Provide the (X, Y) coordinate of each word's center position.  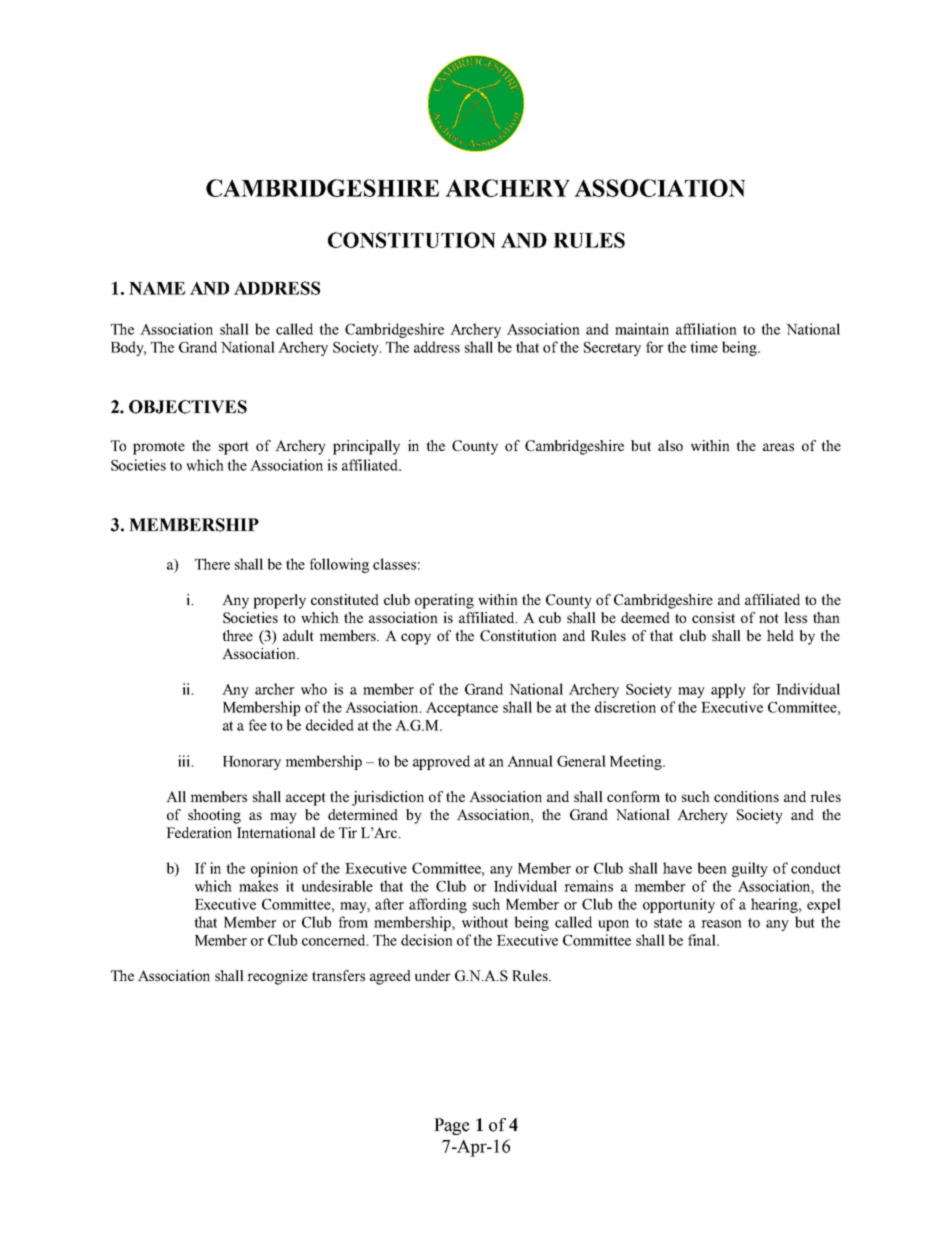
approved (441, 762)
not (769, 618)
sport (234, 448)
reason (721, 924)
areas (778, 447)
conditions (746, 796)
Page (451, 1126)
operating (444, 601)
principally (366, 447)
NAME (157, 288)
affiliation (706, 329)
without (485, 922)
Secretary (612, 349)
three (237, 635)
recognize (277, 977)
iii (185, 761)
